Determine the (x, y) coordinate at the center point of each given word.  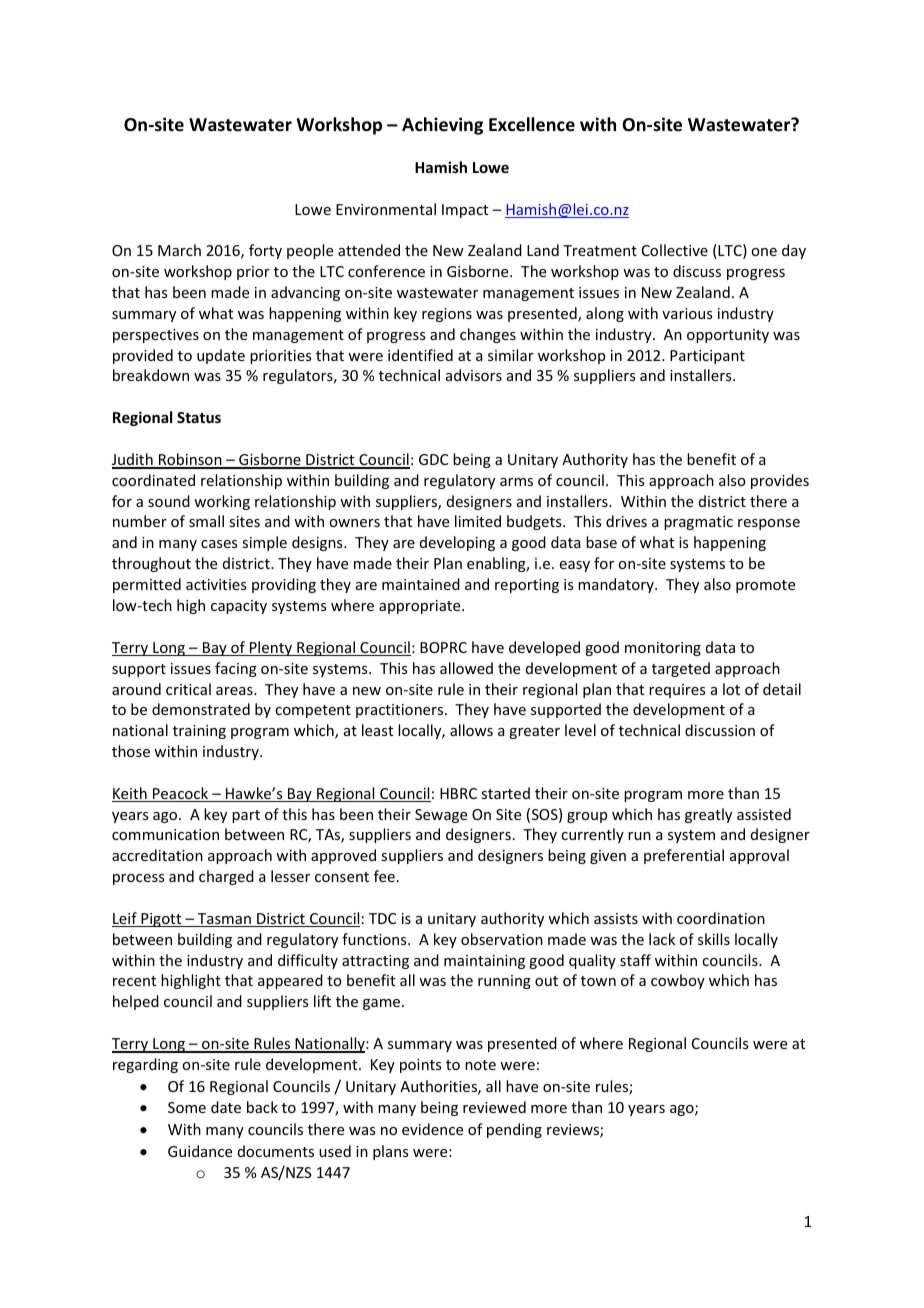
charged (226, 877)
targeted (681, 669)
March (179, 250)
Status (199, 417)
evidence (432, 1129)
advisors (474, 375)
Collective (675, 250)
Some (187, 1107)
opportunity (728, 336)
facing (236, 669)
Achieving (442, 126)
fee (384, 876)
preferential (684, 856)
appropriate (421, 607)
